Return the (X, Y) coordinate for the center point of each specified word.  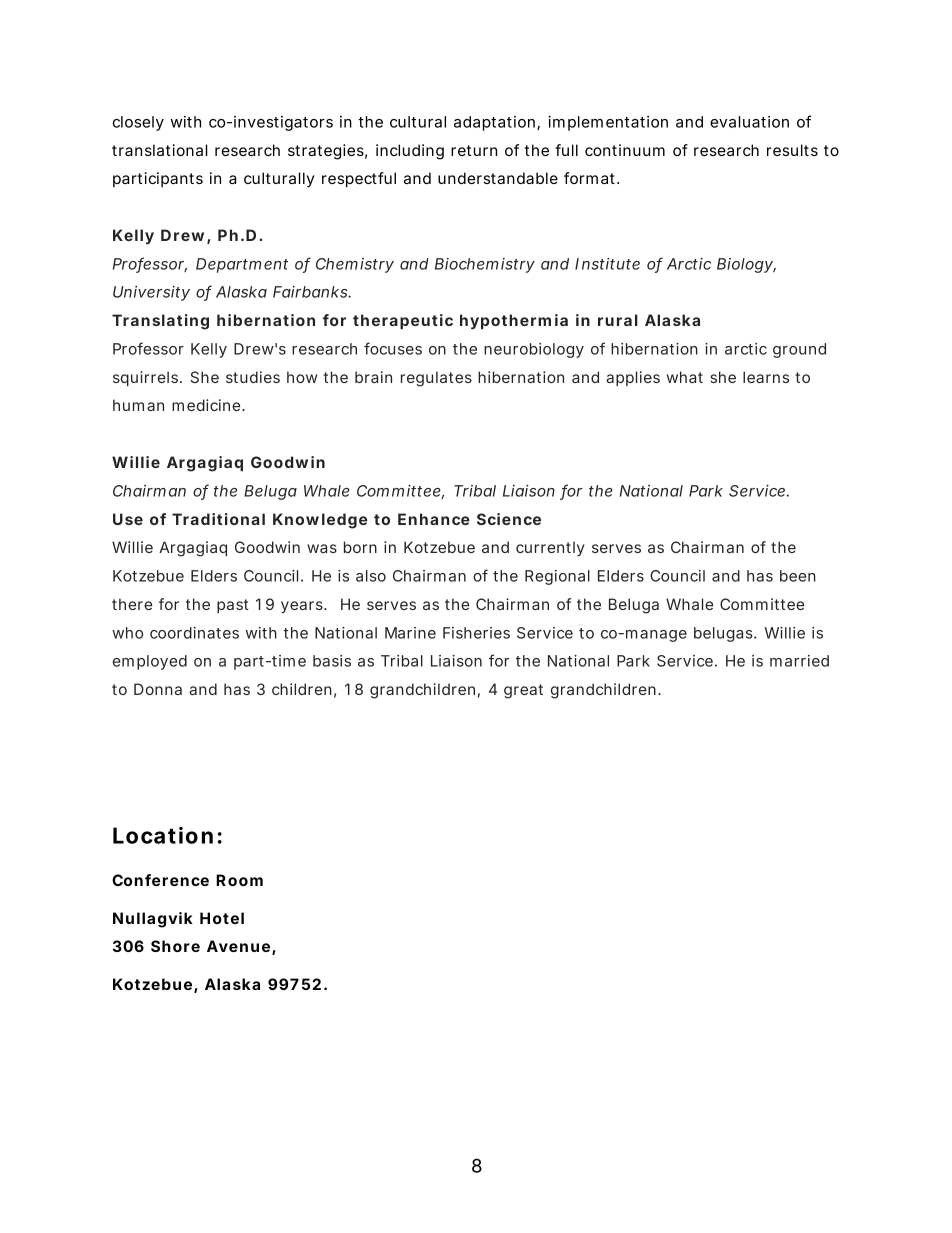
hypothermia (514, 322)
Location (163, 835)
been (798, 576)
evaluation (749, 122)
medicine (207, 405)
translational (160, 150)
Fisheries (476, 633)
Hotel (222, 918)
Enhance (434, 519)
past (233, 606)
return (474, 150)
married (799, 661)
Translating (160, 322)
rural (618, 320)
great (523, 691)
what (685, 377)
